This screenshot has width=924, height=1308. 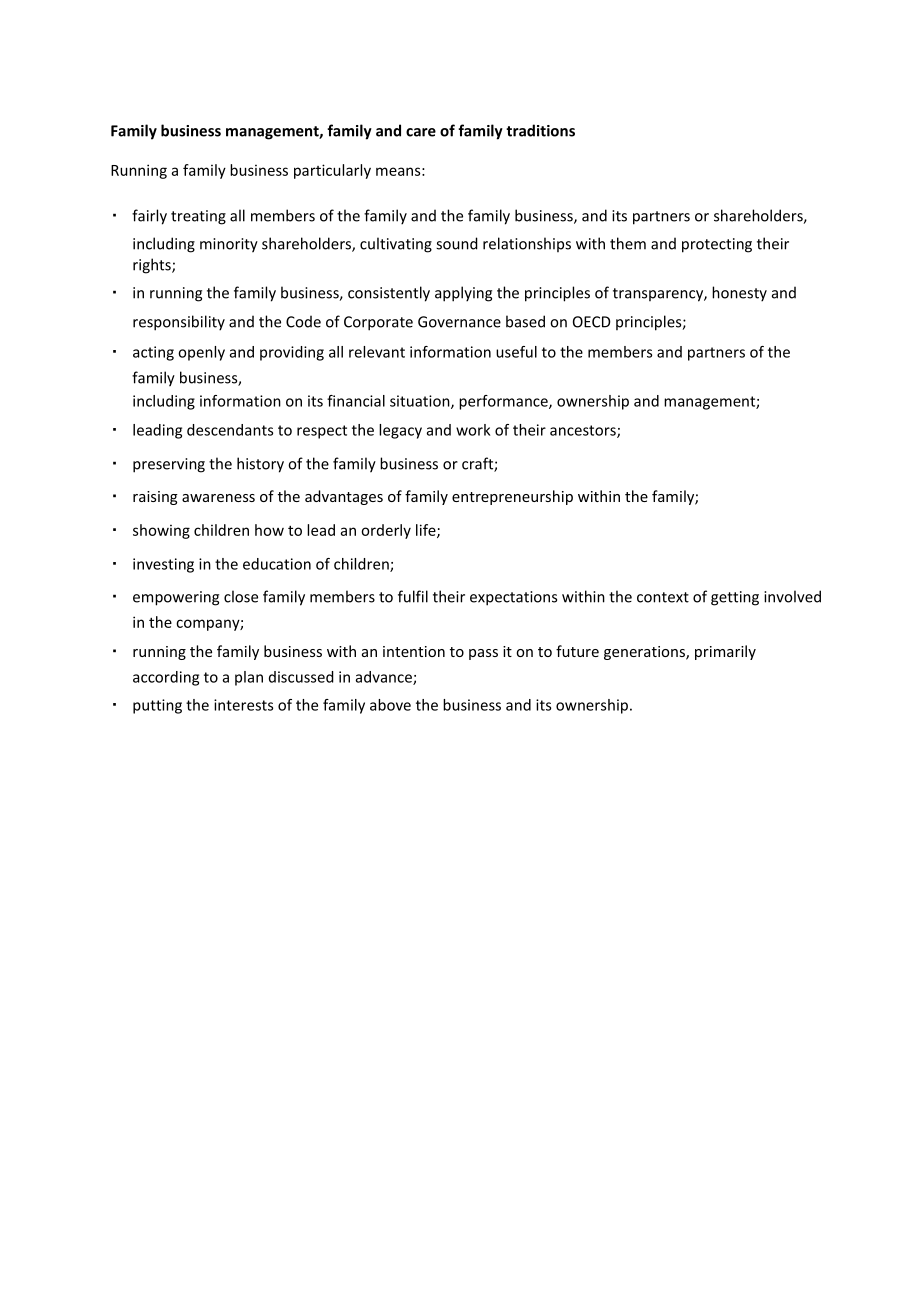 What do you see at coordinates (463, 294) in the screenshot?
I see `applying` at bounding box center [463, 294].
